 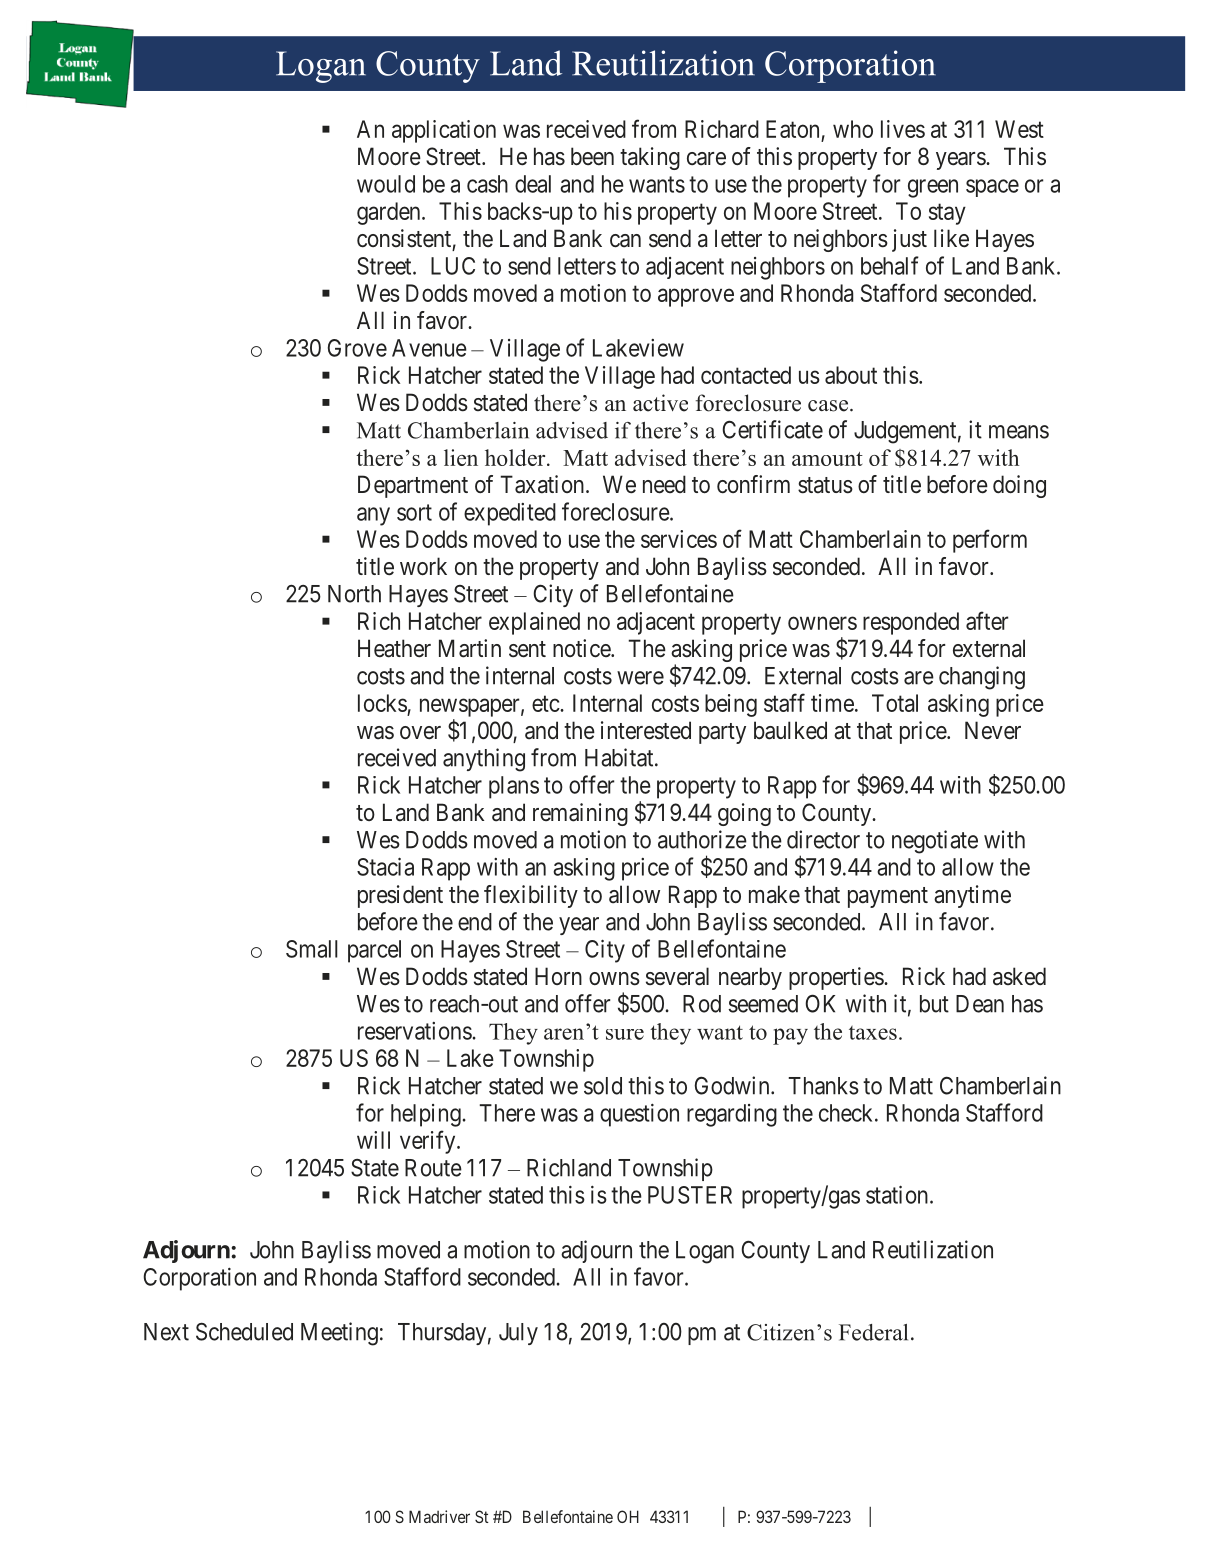 I want to click on would, so click(x=386, y=184).
